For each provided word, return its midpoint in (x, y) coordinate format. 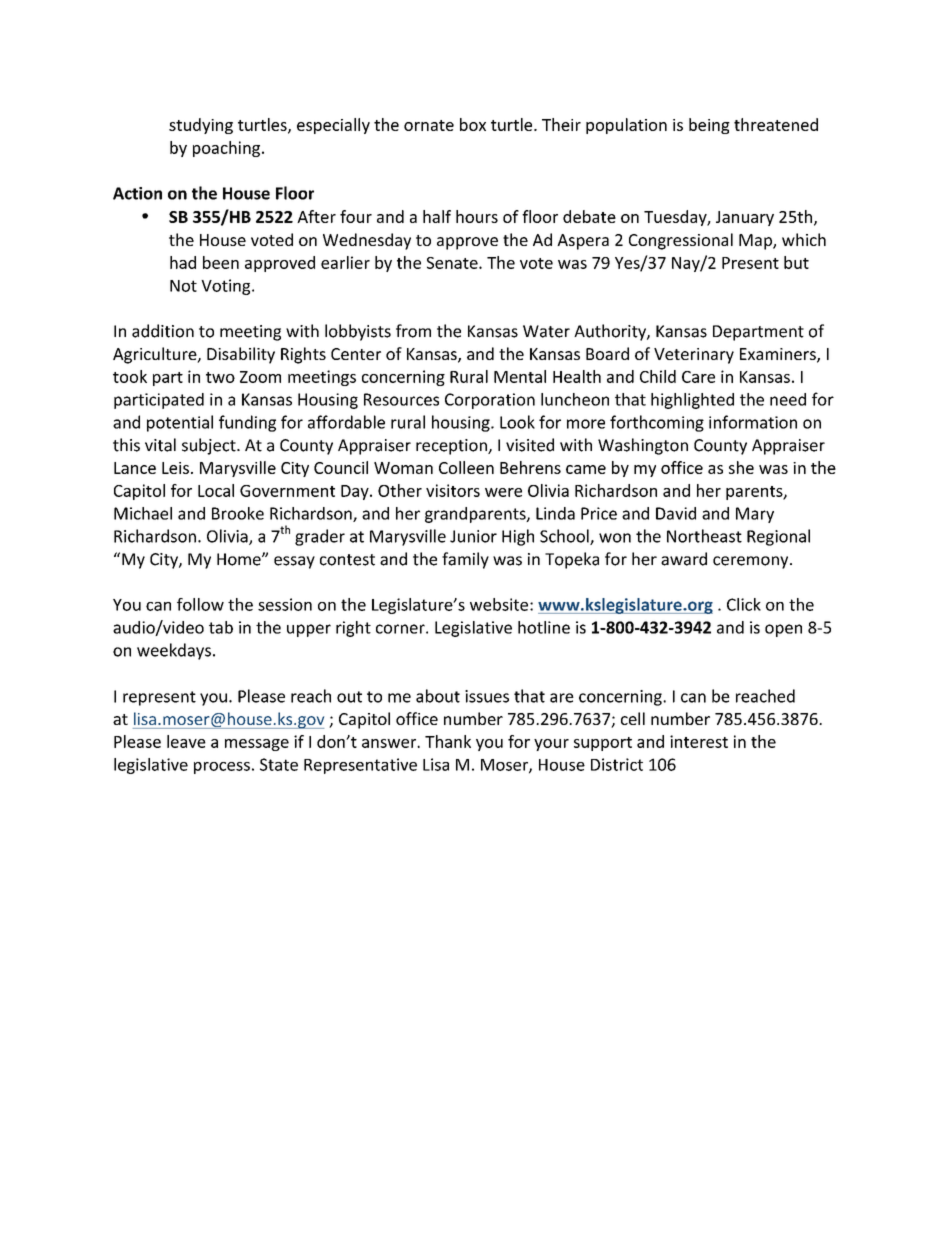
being (709, 126)
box (473, 124)
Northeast (704, 536)
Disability (241, 355)
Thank (448, 741)
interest (699, 741)
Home (240, 559)
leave (186, 741)
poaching (226, 149)
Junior (473, 536)
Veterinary (694, 356)
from (413, 331)
